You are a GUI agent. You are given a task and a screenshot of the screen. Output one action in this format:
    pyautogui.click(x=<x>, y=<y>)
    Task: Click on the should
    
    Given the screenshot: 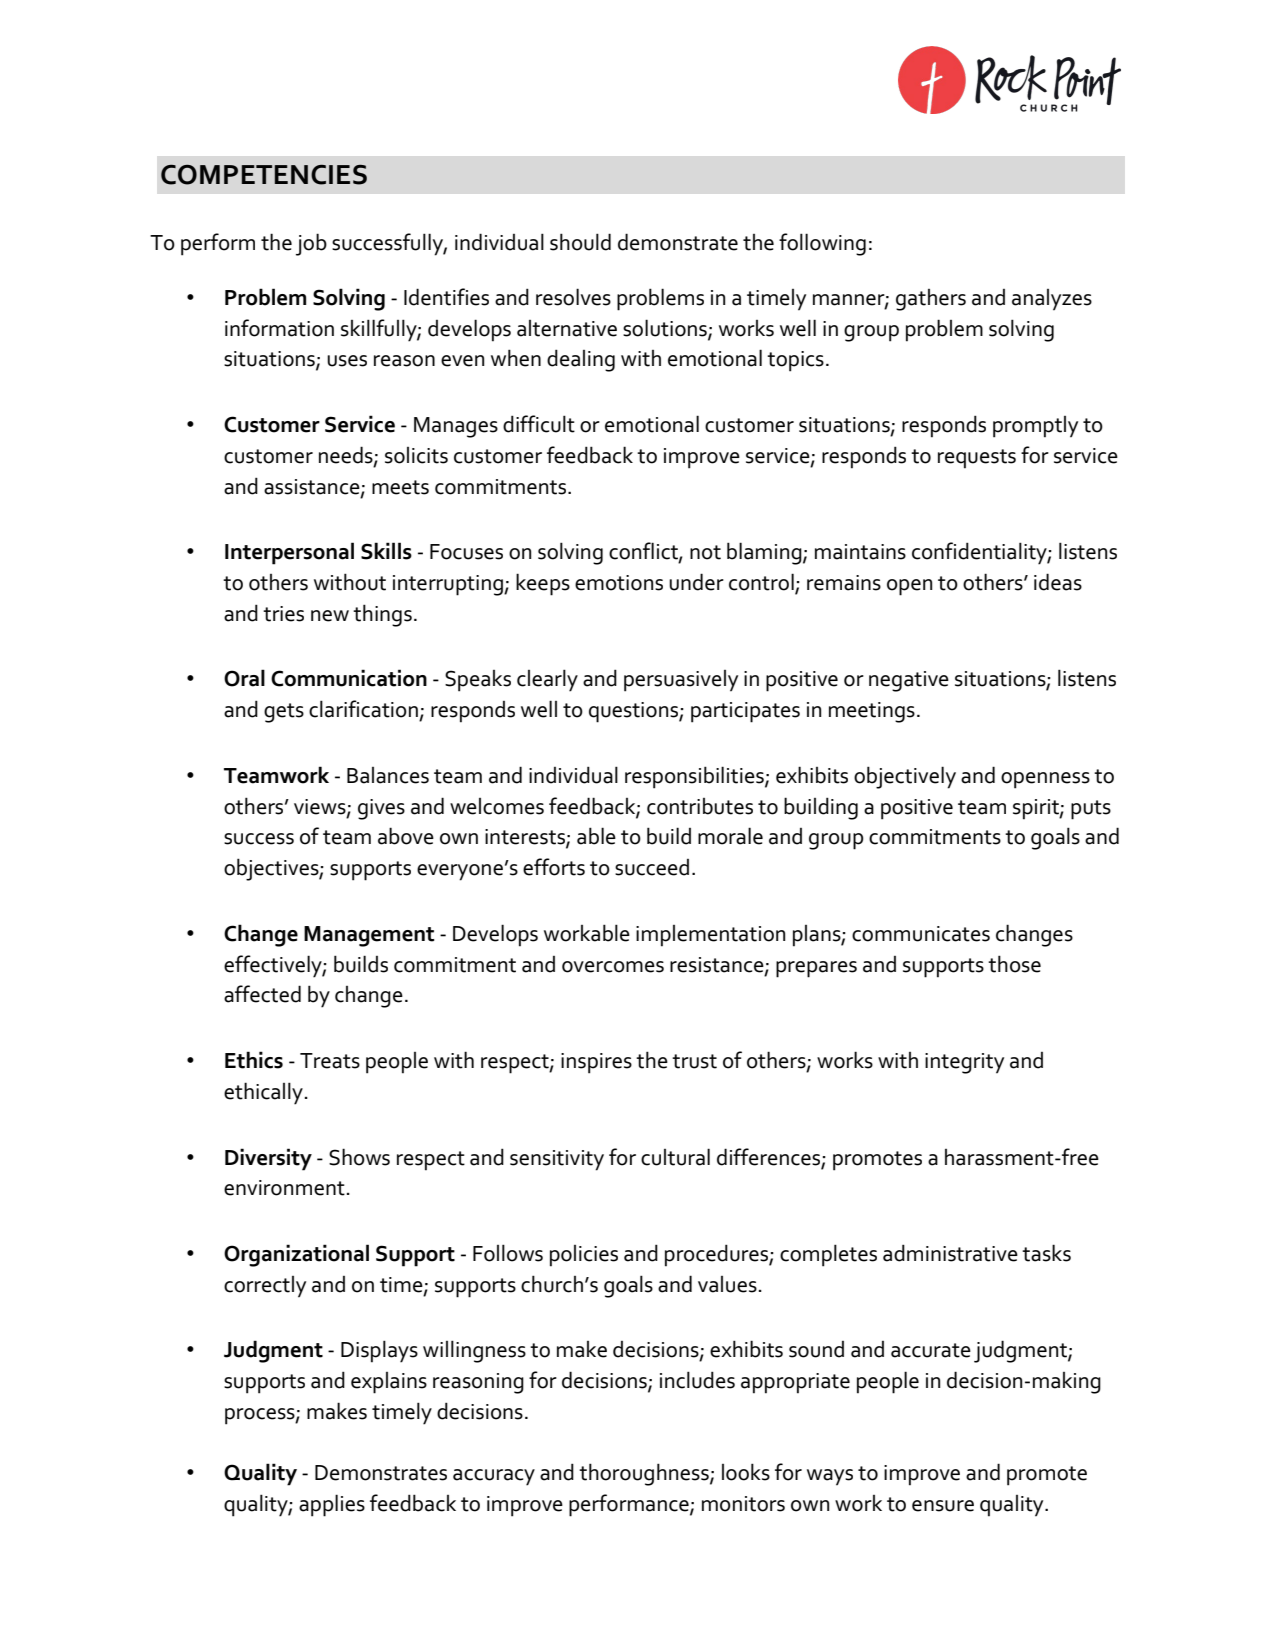 What is the action you would take?
    pyautogui.click(x=580, y=242)
